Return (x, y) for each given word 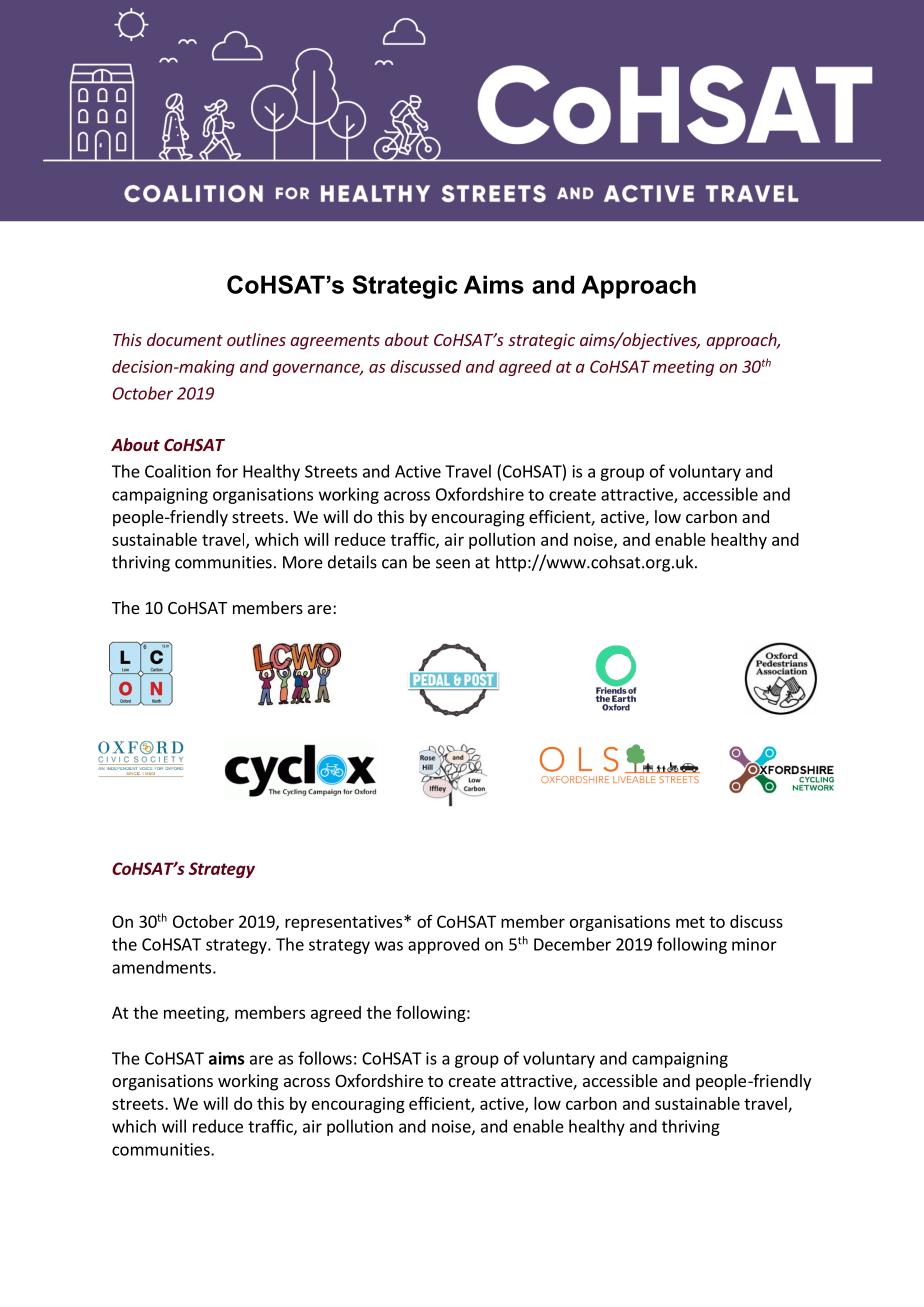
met (690, 922)
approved (443, 945)
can (394, 564)
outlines (256, 339)
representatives (345, 923)
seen (453, 564)
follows (325, 1058)
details (352, 562)
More (303, 562)
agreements (335, 342)
